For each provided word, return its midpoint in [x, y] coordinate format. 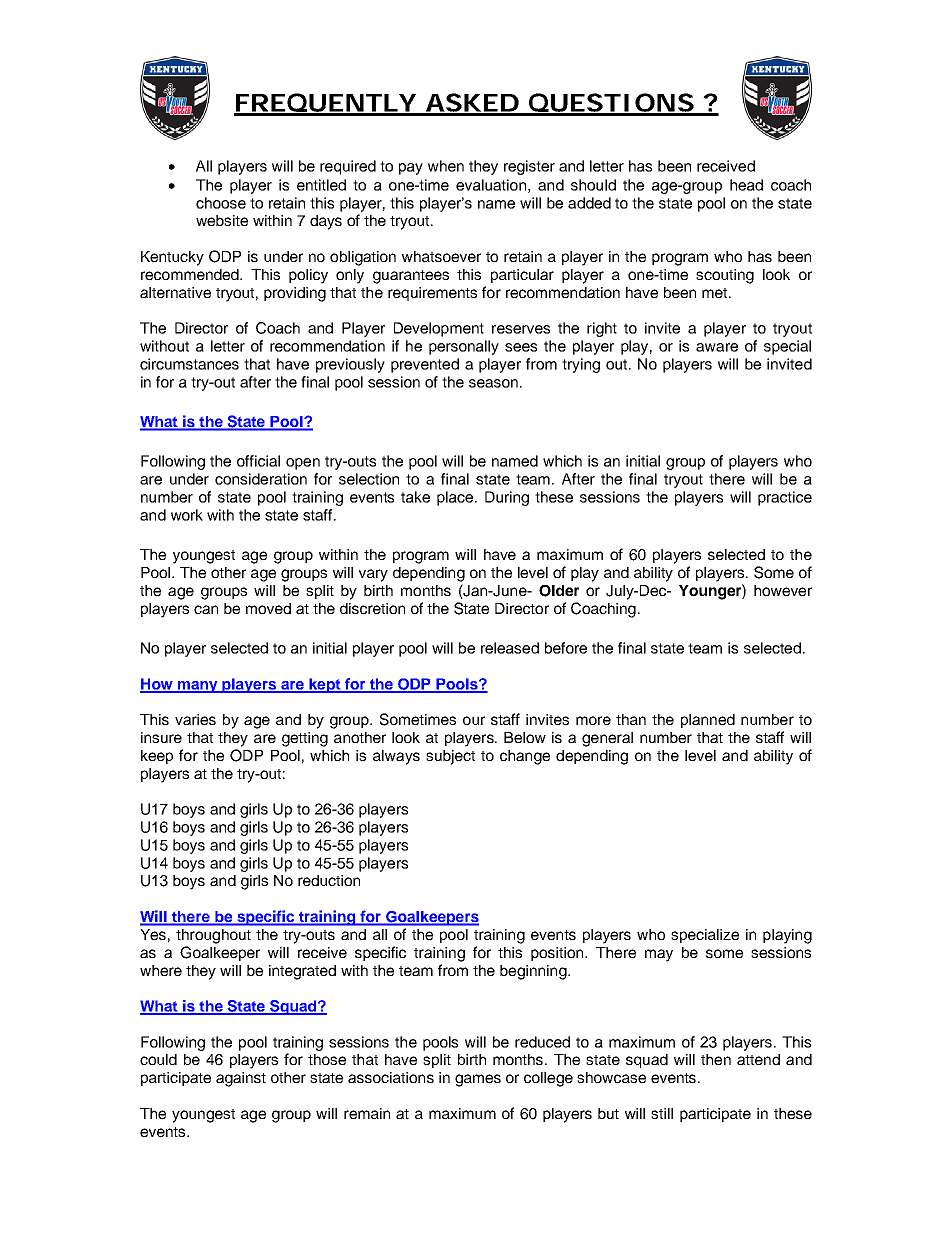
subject [450, 757]
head [746, 185]
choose [221, 203]
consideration [261, 479]
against [241, 1079]
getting [305, 739]
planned [708, 721]
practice [785, 498]
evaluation [491, 185]
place [456, 498]
